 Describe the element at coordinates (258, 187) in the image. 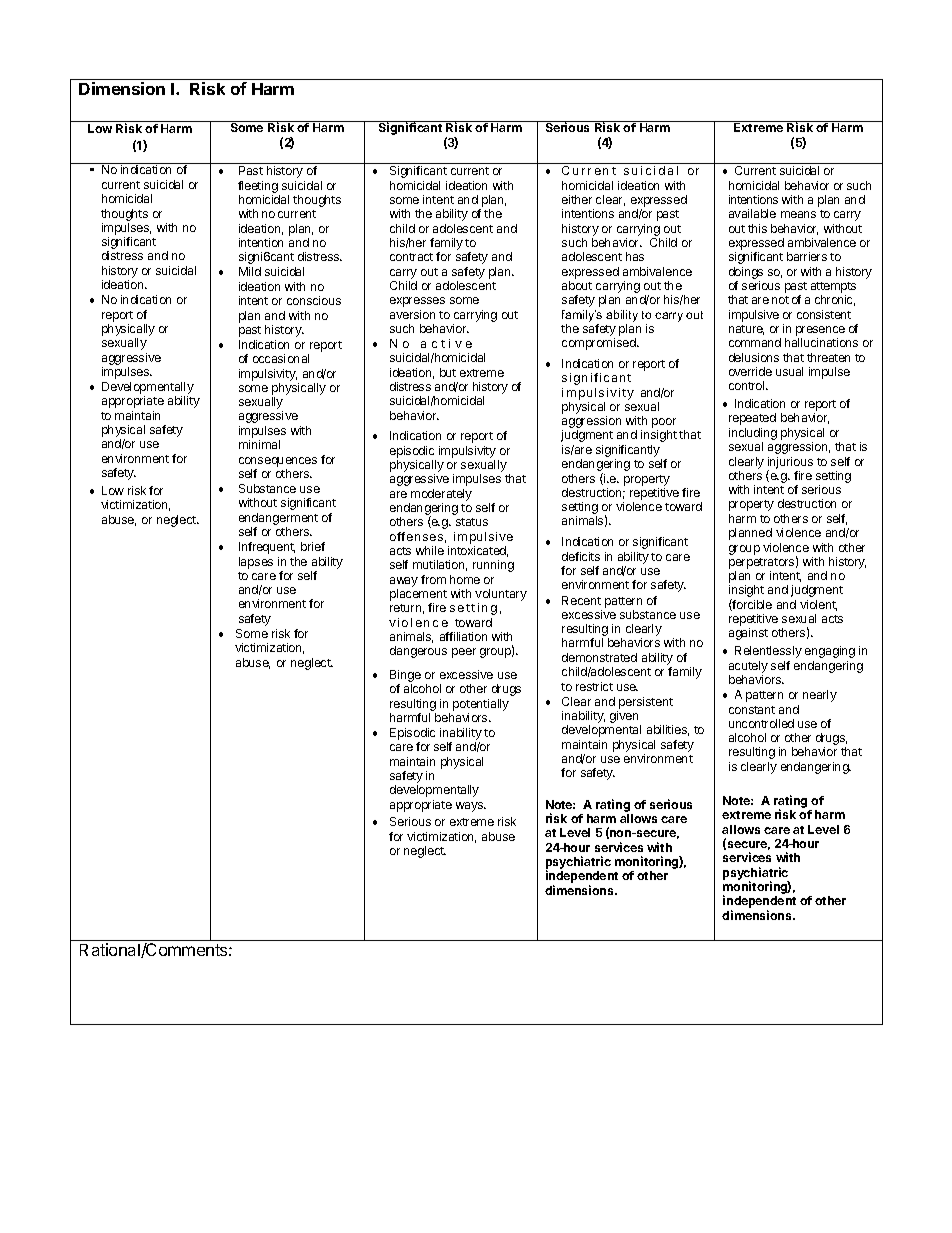

I see `fleeting` at that location.
